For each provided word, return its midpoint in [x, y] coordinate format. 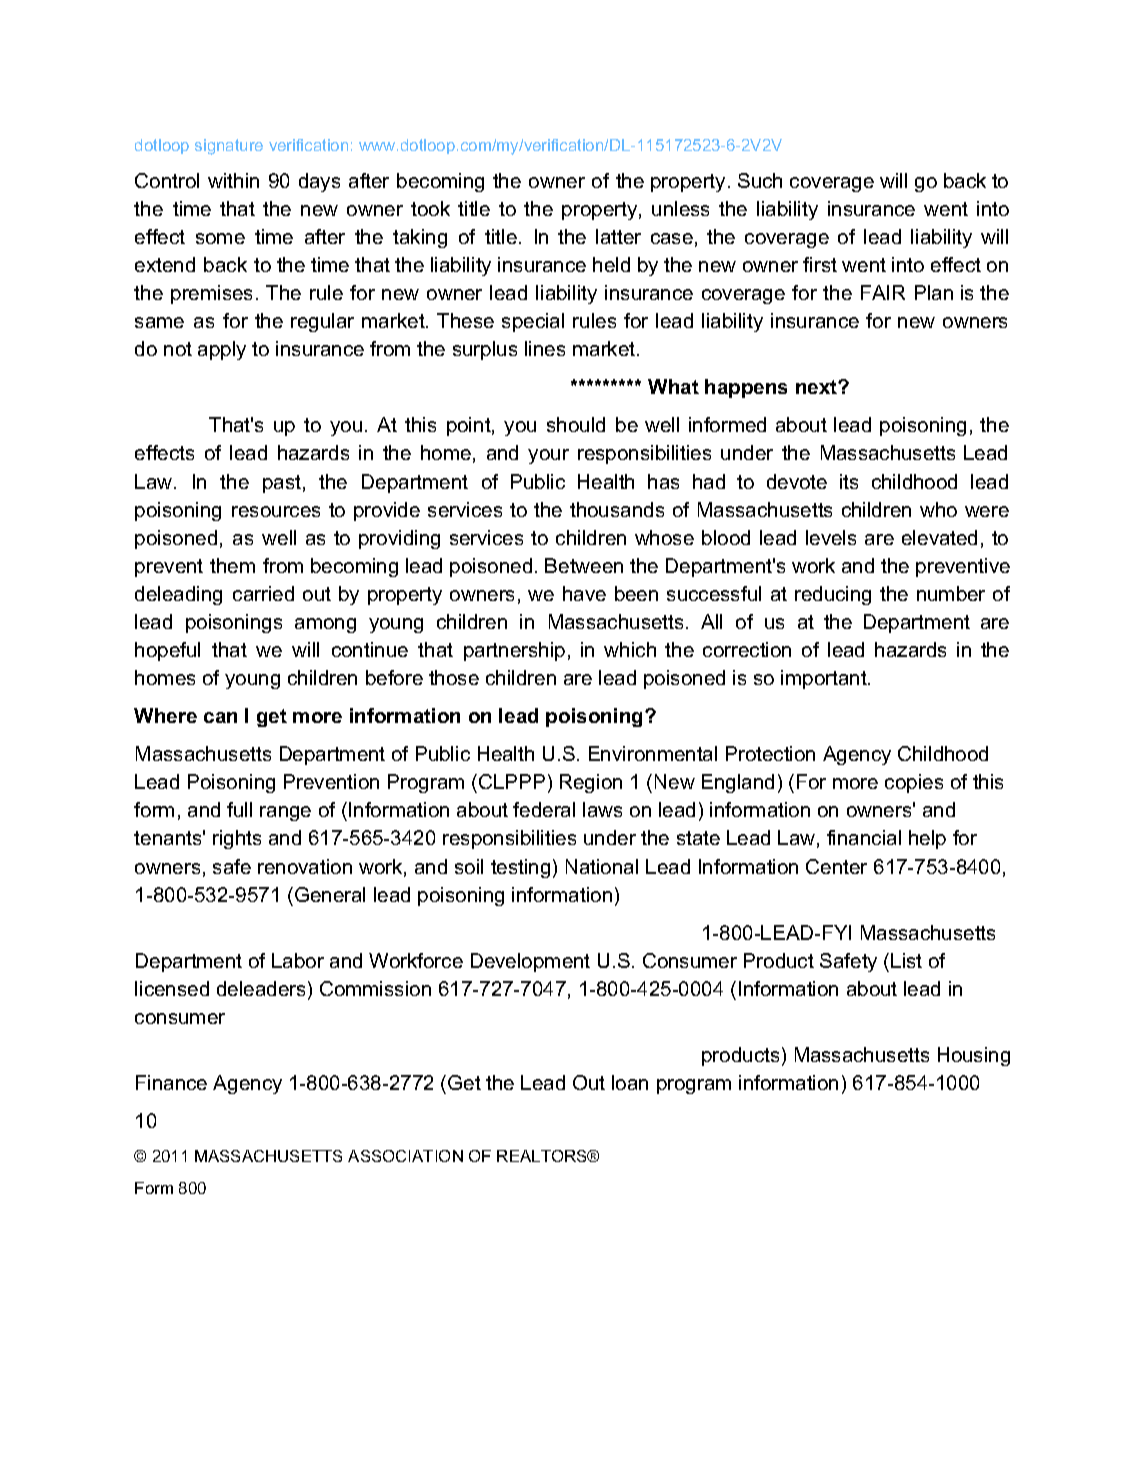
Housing [974, 1056]
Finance [171, 1082]
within [233, 180]
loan [630, 1082]
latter [618, 236]
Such [760, 180]
